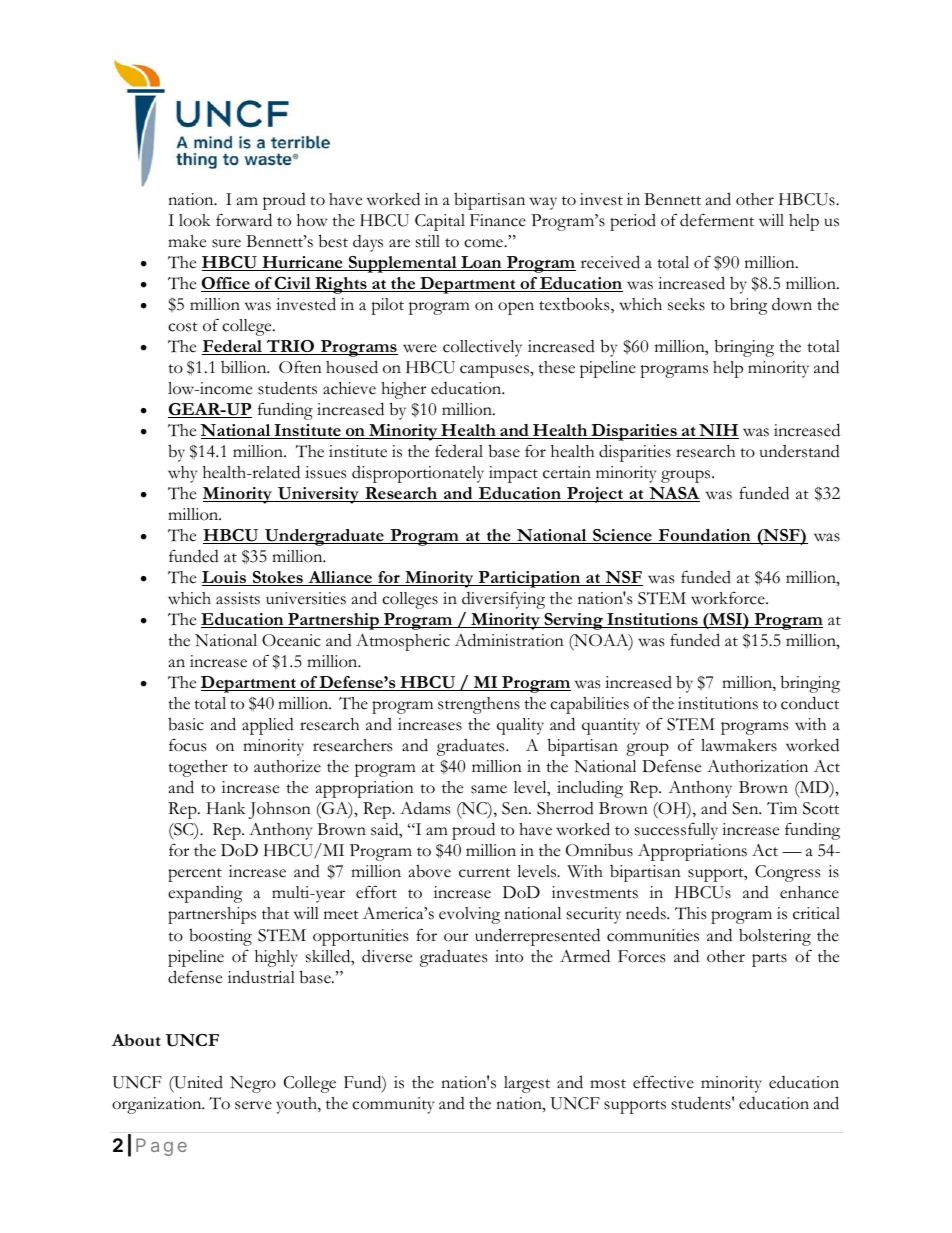 This screenshot has width=952, height=1233. I want to click on Oceanic, so click(291, 640).
